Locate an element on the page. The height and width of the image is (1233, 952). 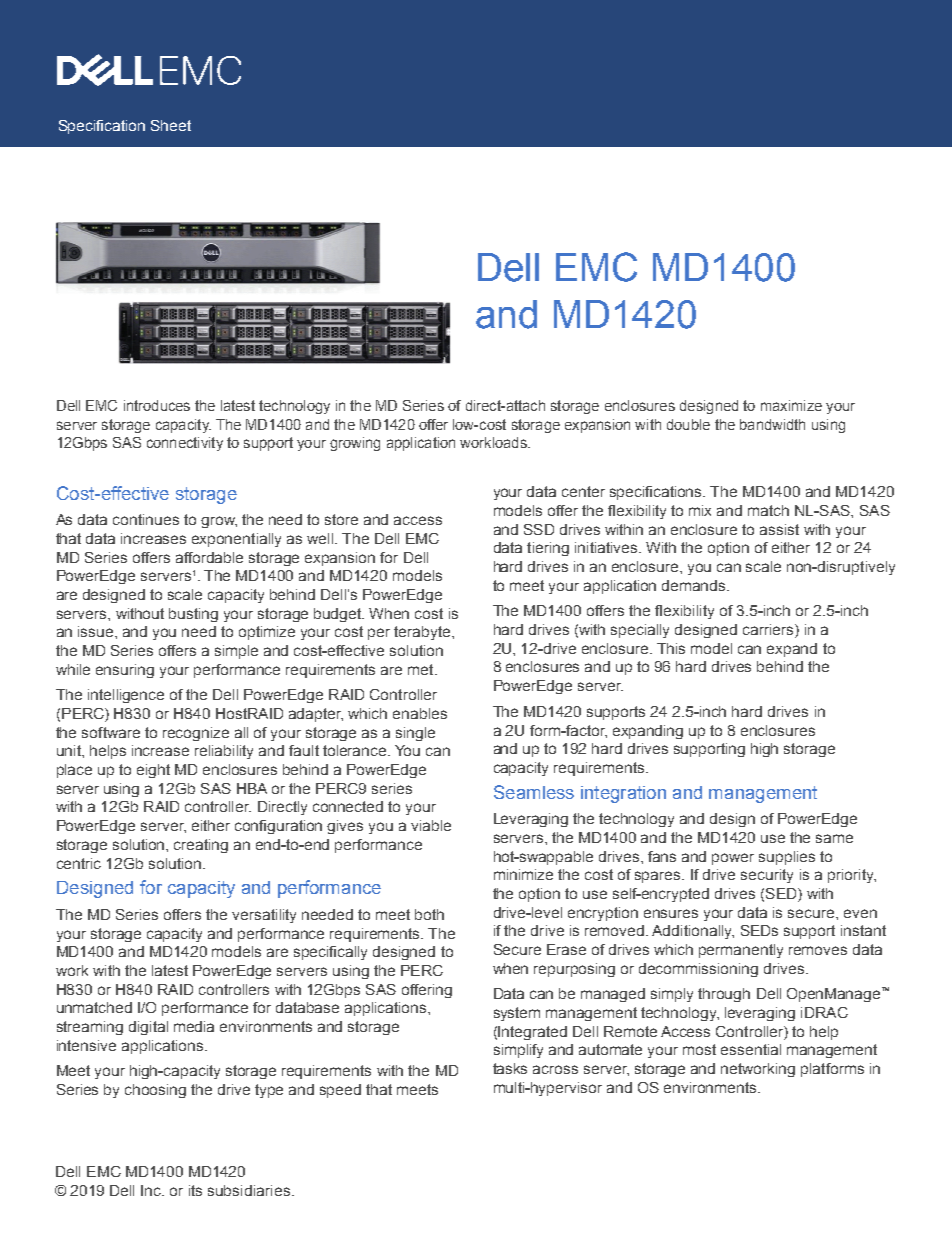
maximize is located at coordinates (791, 405).
